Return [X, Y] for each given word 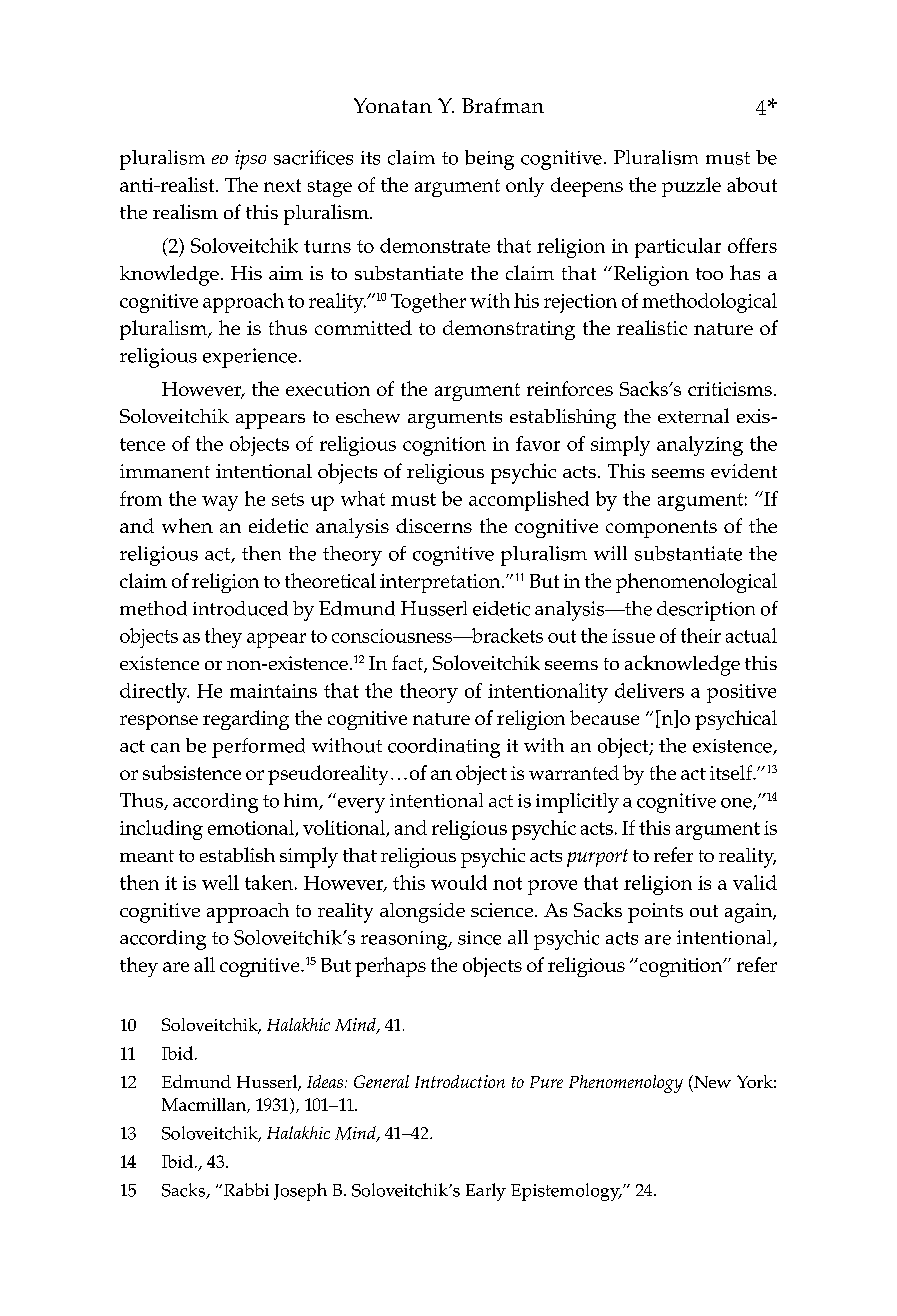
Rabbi [246, 1189]
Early [486, 1192]
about [752, 184]
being [489, 160]
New [711, 1081]
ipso [250, 160]
